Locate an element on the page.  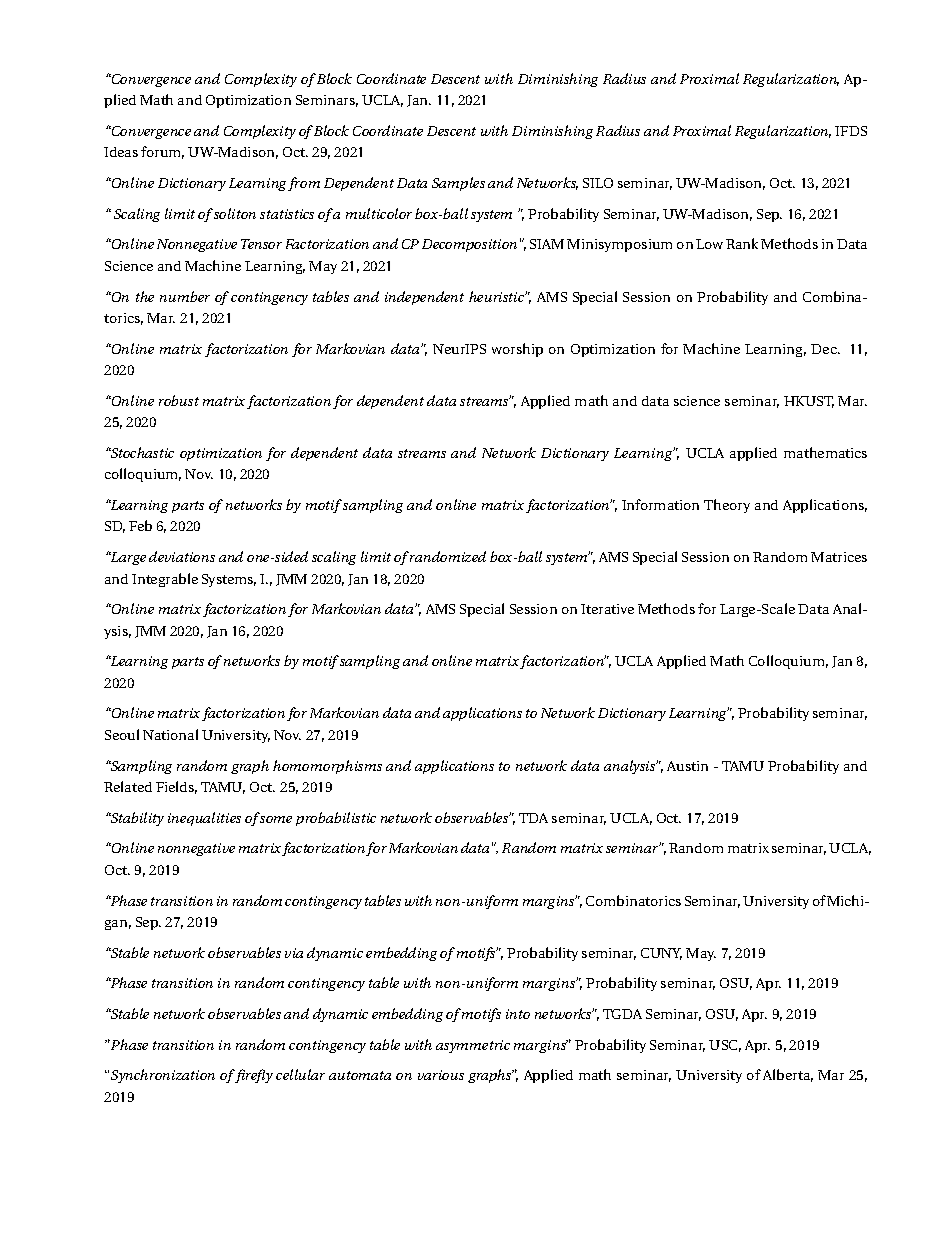
Synchronization is located at coordinates (163, 1076).
